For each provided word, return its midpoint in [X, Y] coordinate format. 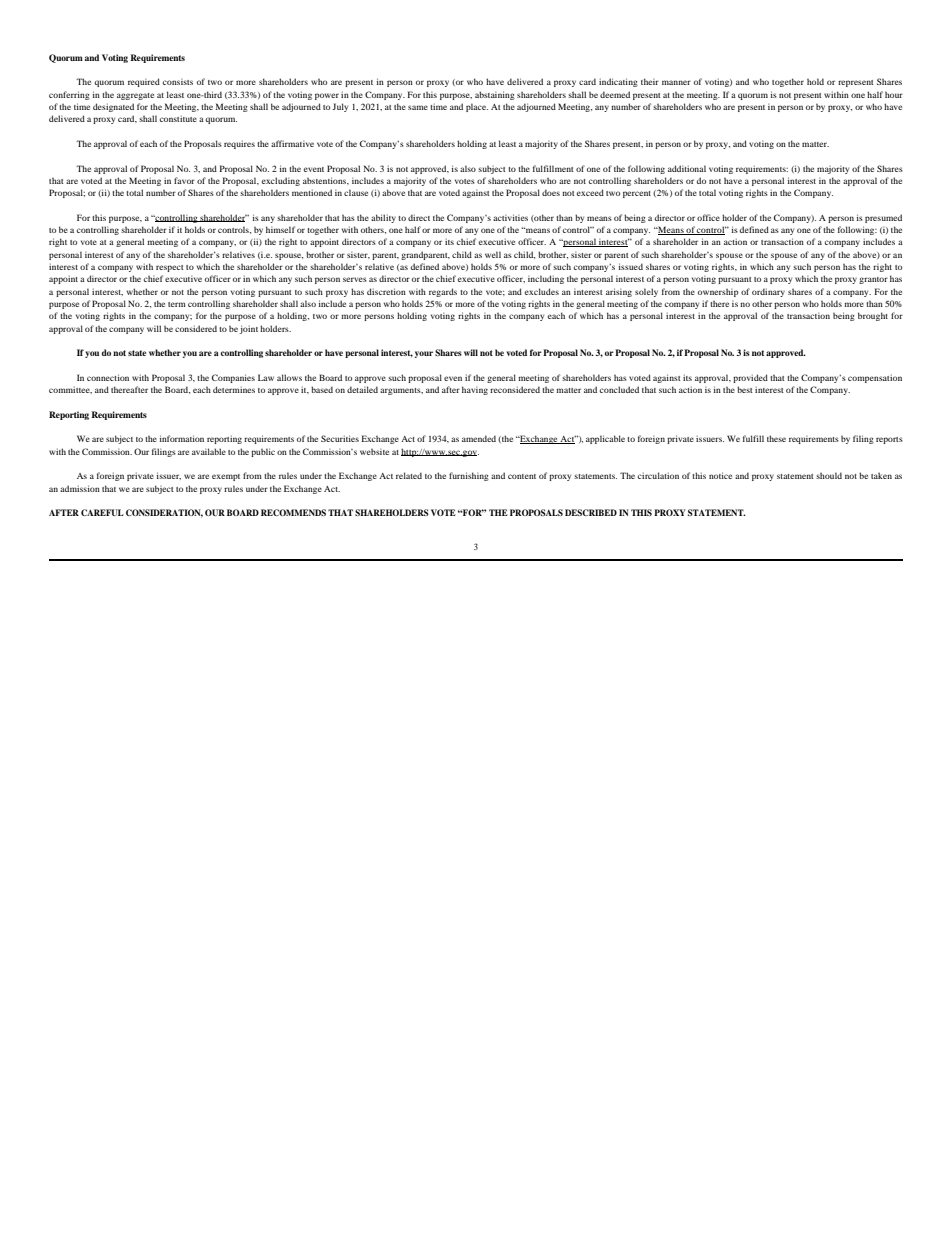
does [551, 192]
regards [443, 292]
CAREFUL [102, 512]
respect [170, 268]
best [745, 389]
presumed [883, 218]
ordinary [768, 292]
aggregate [135, 96]
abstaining [495, 95]
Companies [233, 378]
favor [184, 180]
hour [894, 95]
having [475, 390]
